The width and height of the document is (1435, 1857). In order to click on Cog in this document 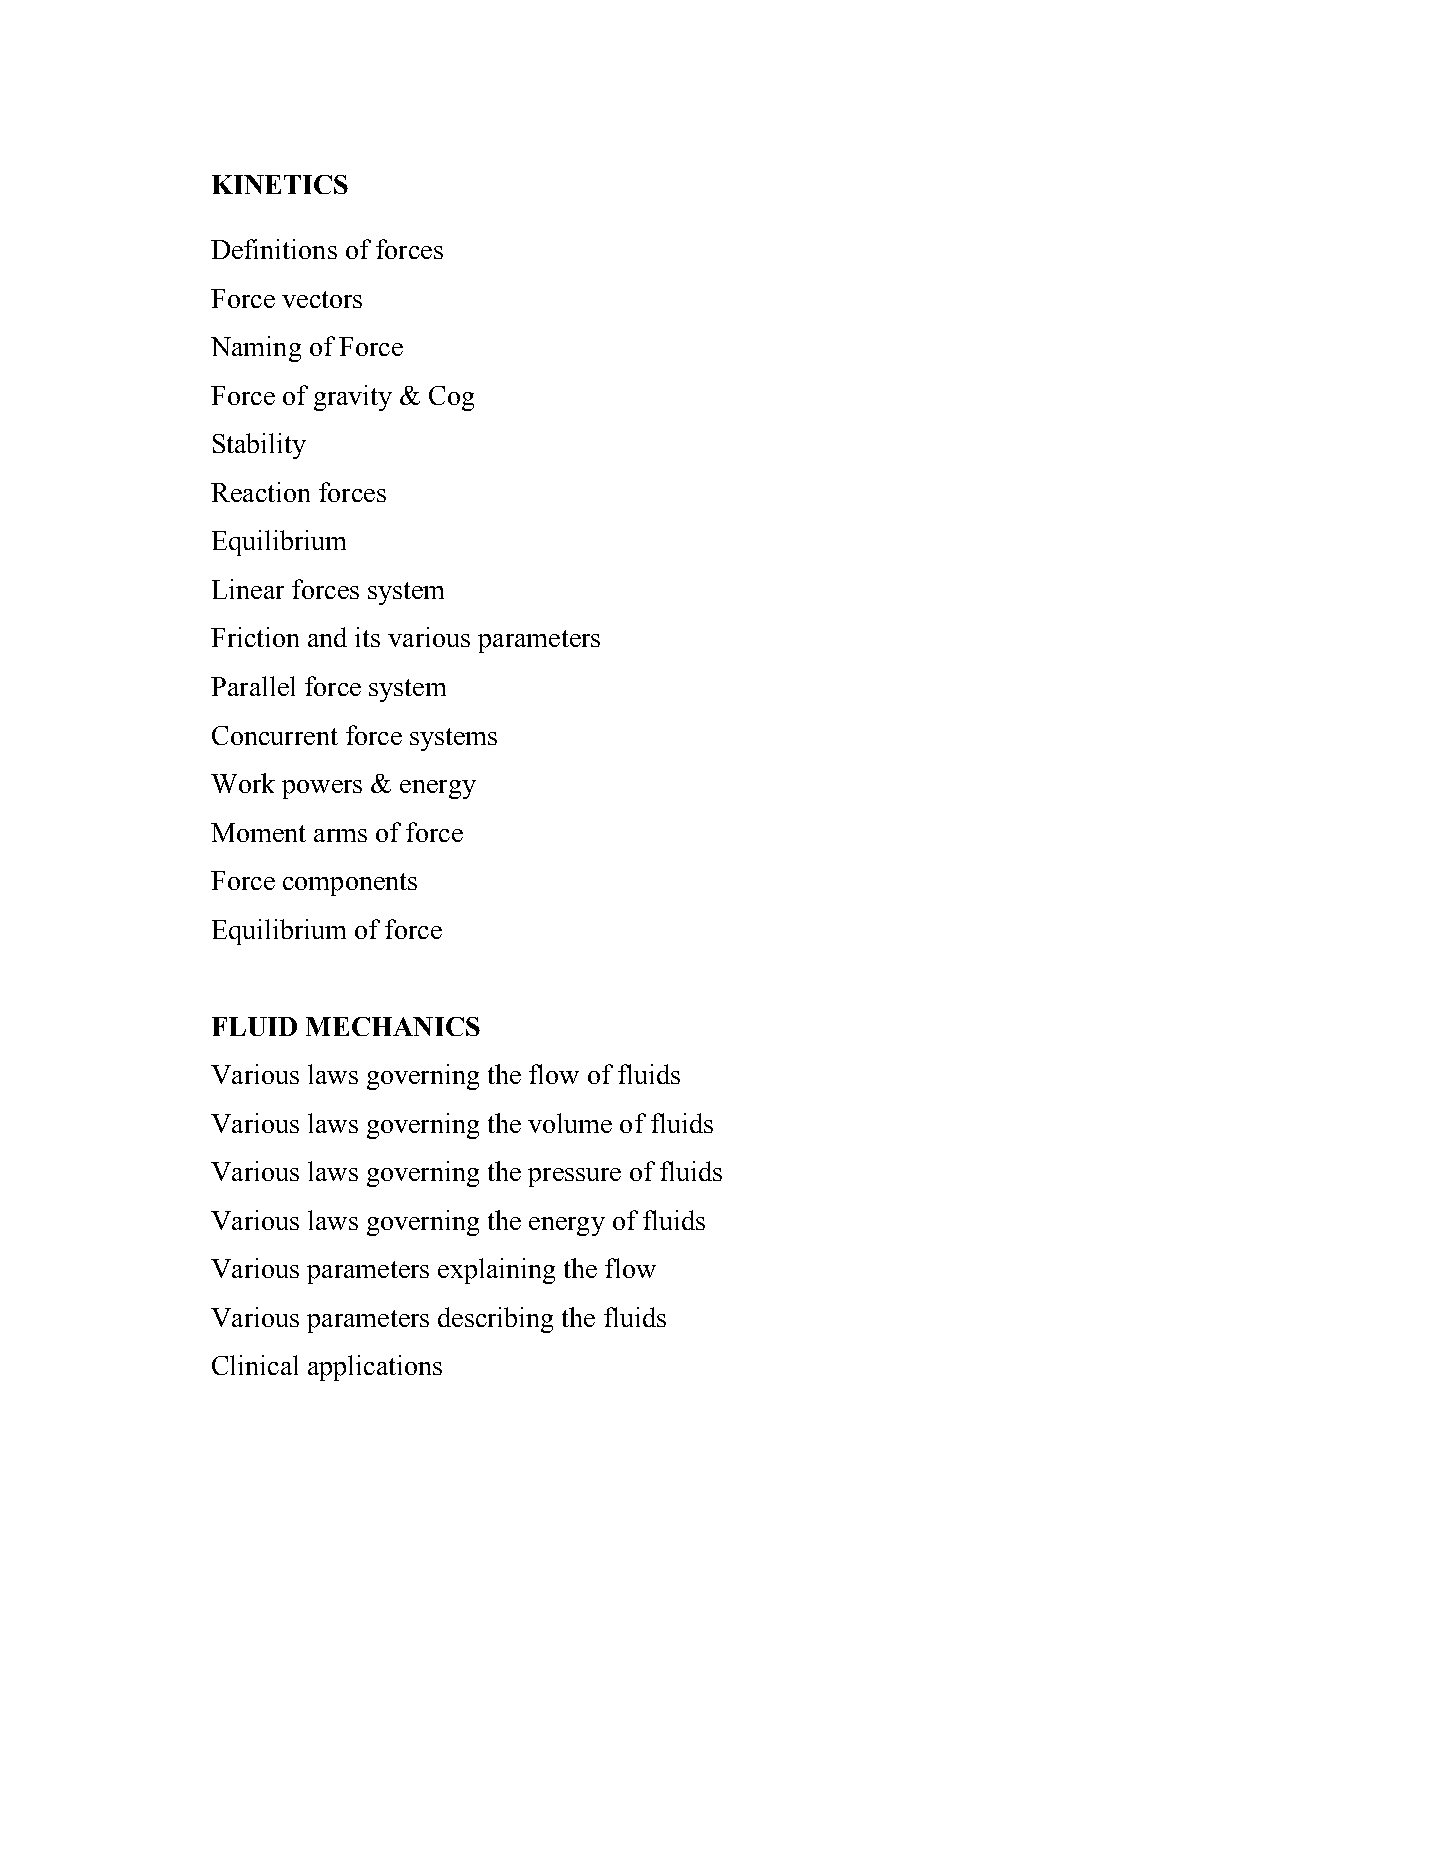, I will do `click(451, 398)`.
